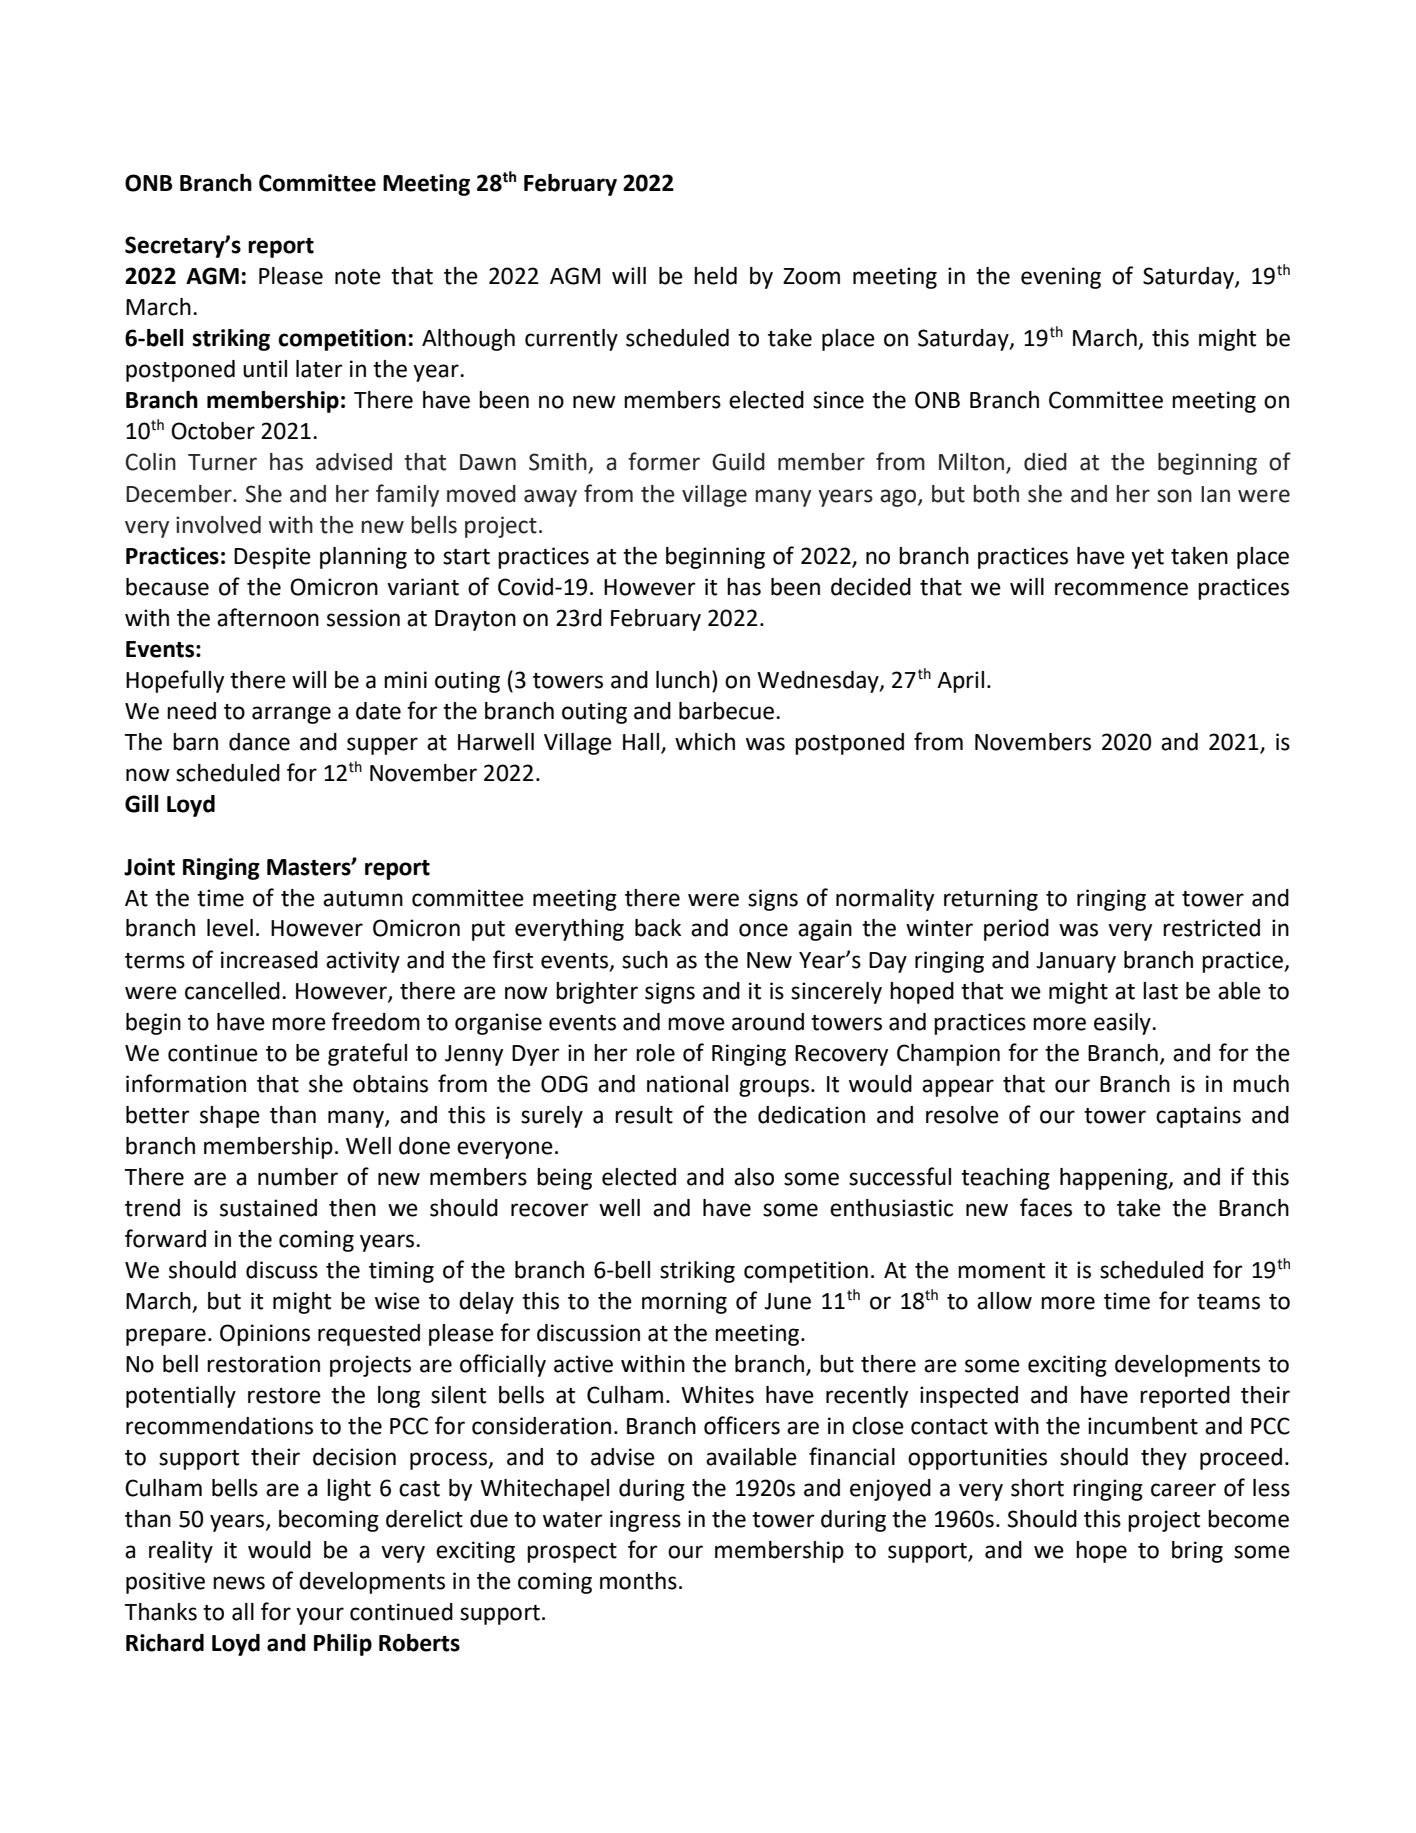 This image has width=1416, height=1833. Describe the element at coordinates (1061, 278) in the image. I see `evening` at that location.
